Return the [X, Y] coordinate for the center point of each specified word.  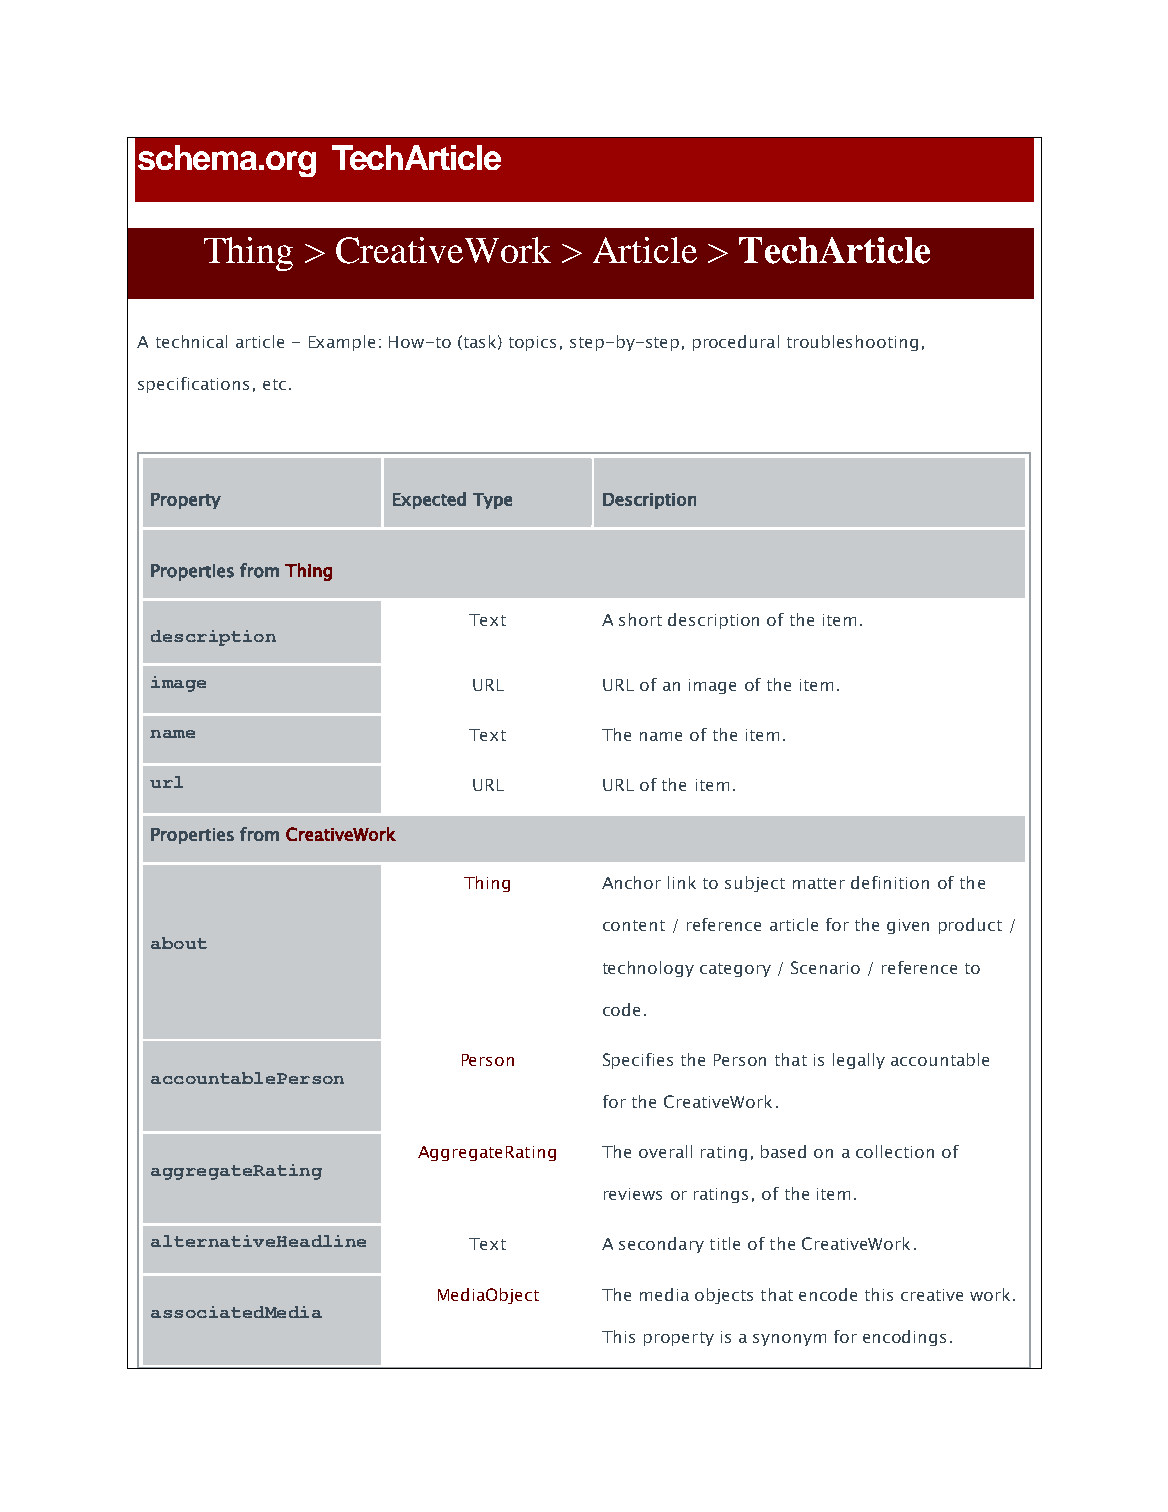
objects [724, 1296]
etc [274, 384]
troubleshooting [852, 343]
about [179, 943]
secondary [661, 1245]
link [682, 882]
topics [532, 343]
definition [890, 882]
